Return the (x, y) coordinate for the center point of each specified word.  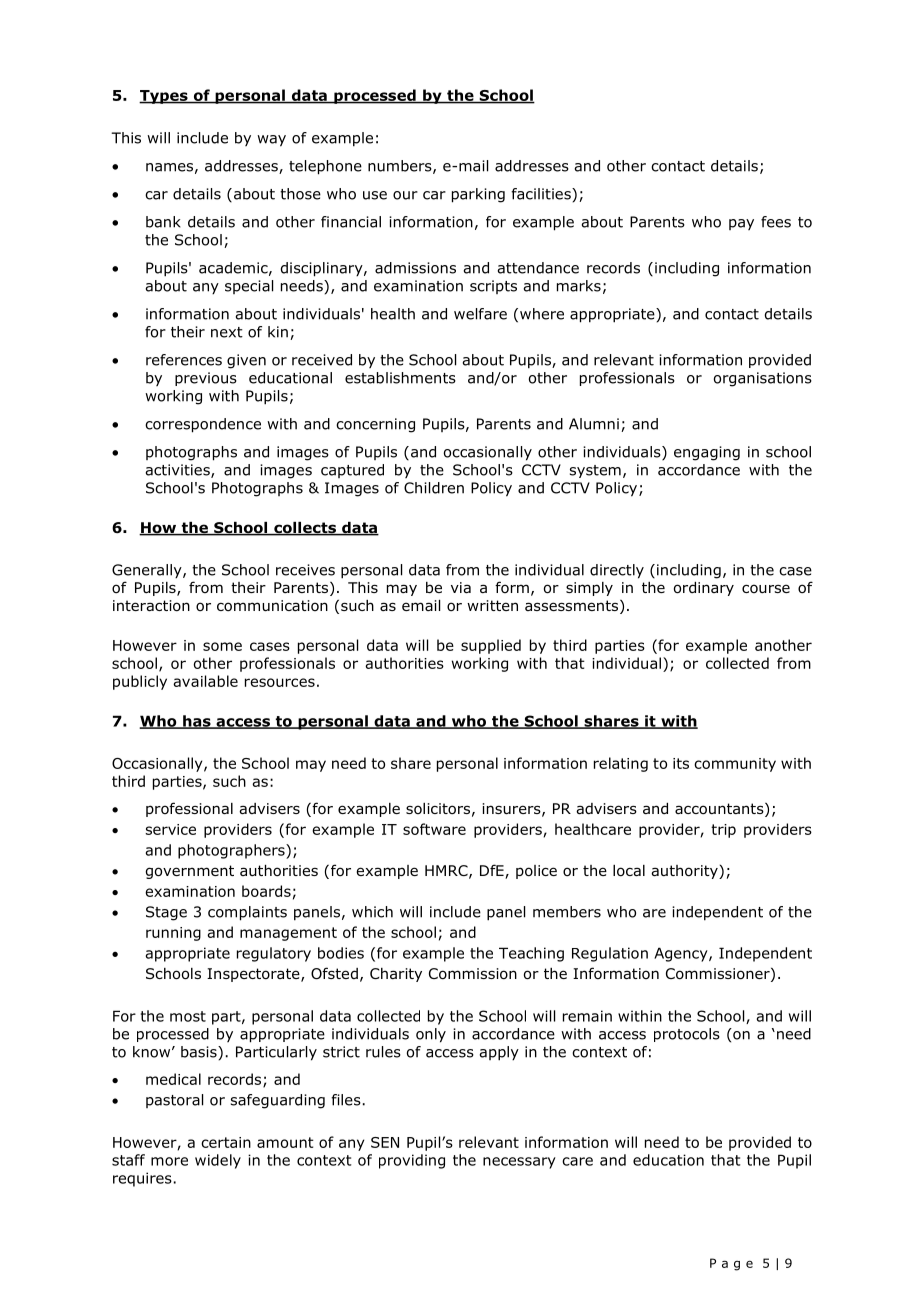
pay (741, 224)
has (197, 722)
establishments (400, 378)
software (434, 829)
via (461, 587)
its (681, 763)
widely (218, 1161)
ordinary (704, 589)
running (173, 934)
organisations (763, 379)
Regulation (610, 954)
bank (163, 222)
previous (206, 379)
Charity (396, 975)
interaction (151, 606)
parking (478, 195)
